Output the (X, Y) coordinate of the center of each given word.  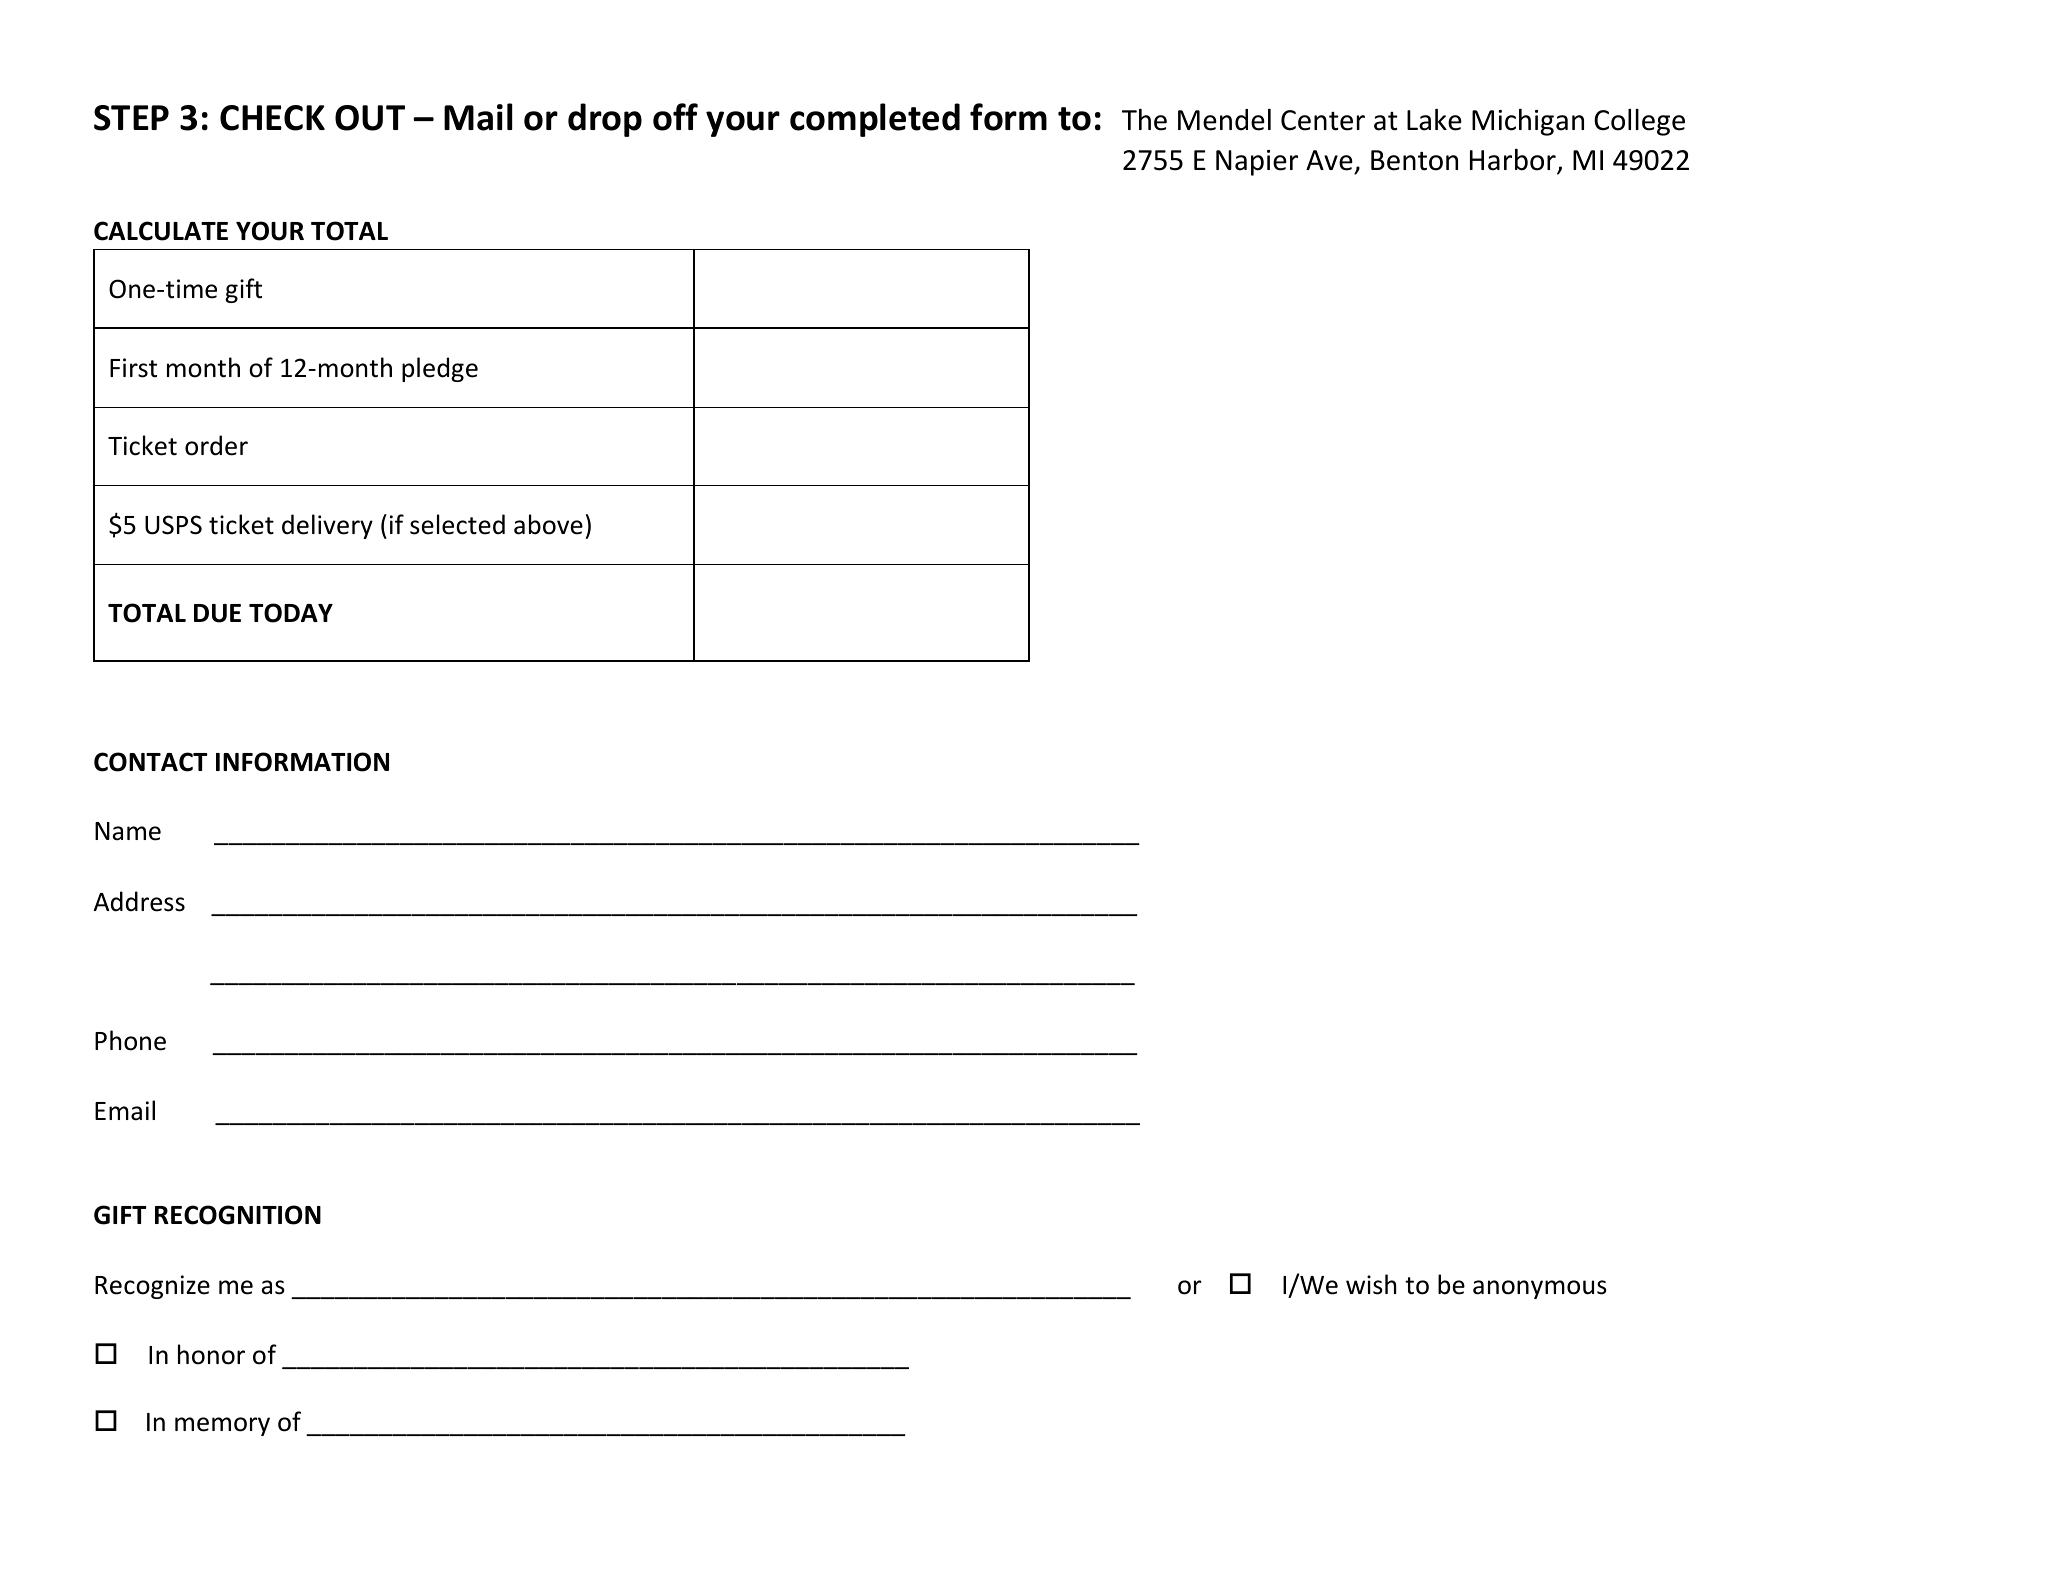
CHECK (272, 118)
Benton (1414, 160)
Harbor (1514, 161)
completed (875, 120)
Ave (1330, 162)
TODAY (291, 613)
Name (128, 831)
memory (222, 1426)
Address (139, 901)
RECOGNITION (238, 1215)
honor (211, 1354)
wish (1371, 1284)
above (548, 524)
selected (457, 524)
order (216, 445)
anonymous (1540, 1289)
